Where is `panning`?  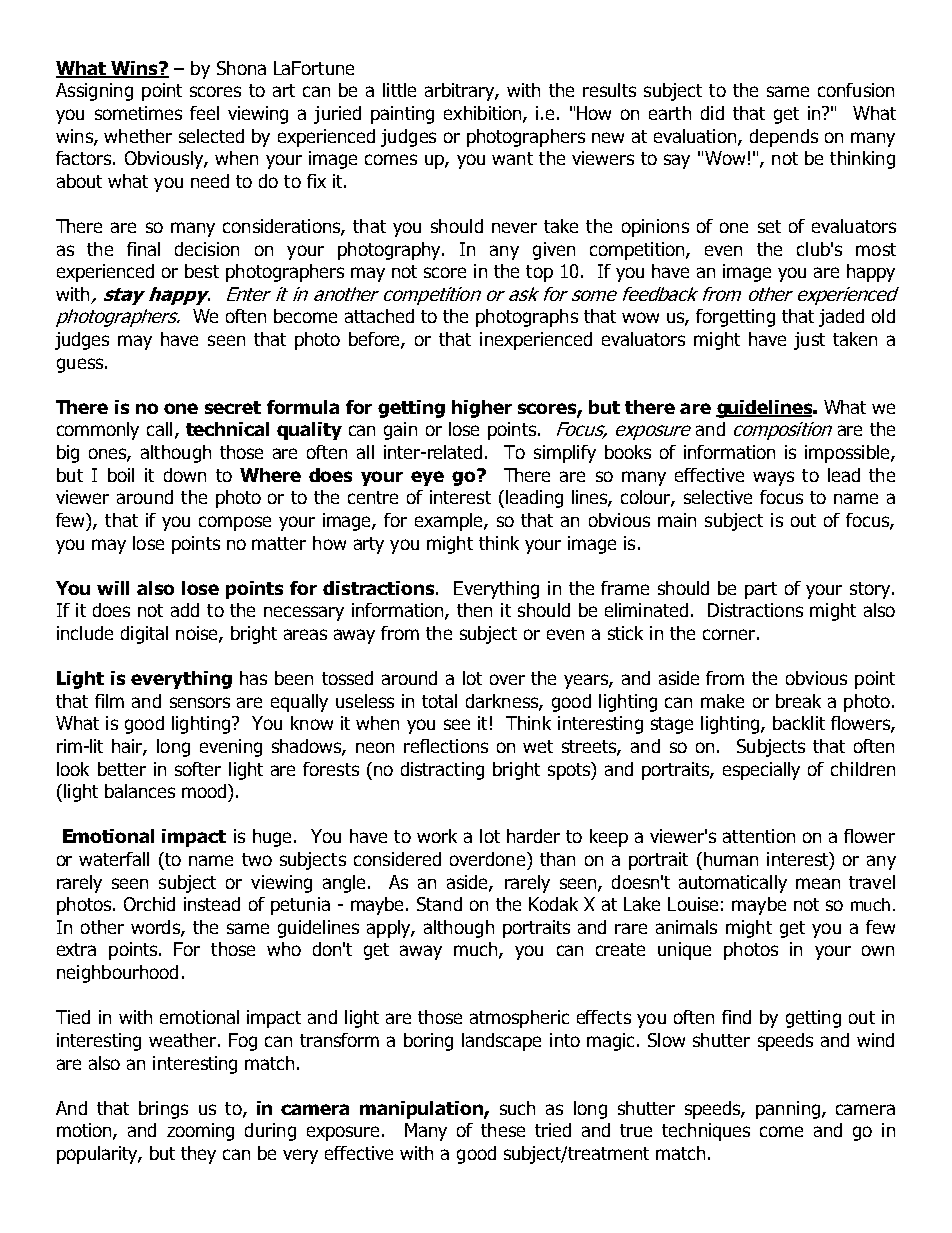
panning is located at coordinates (789, 1110).
